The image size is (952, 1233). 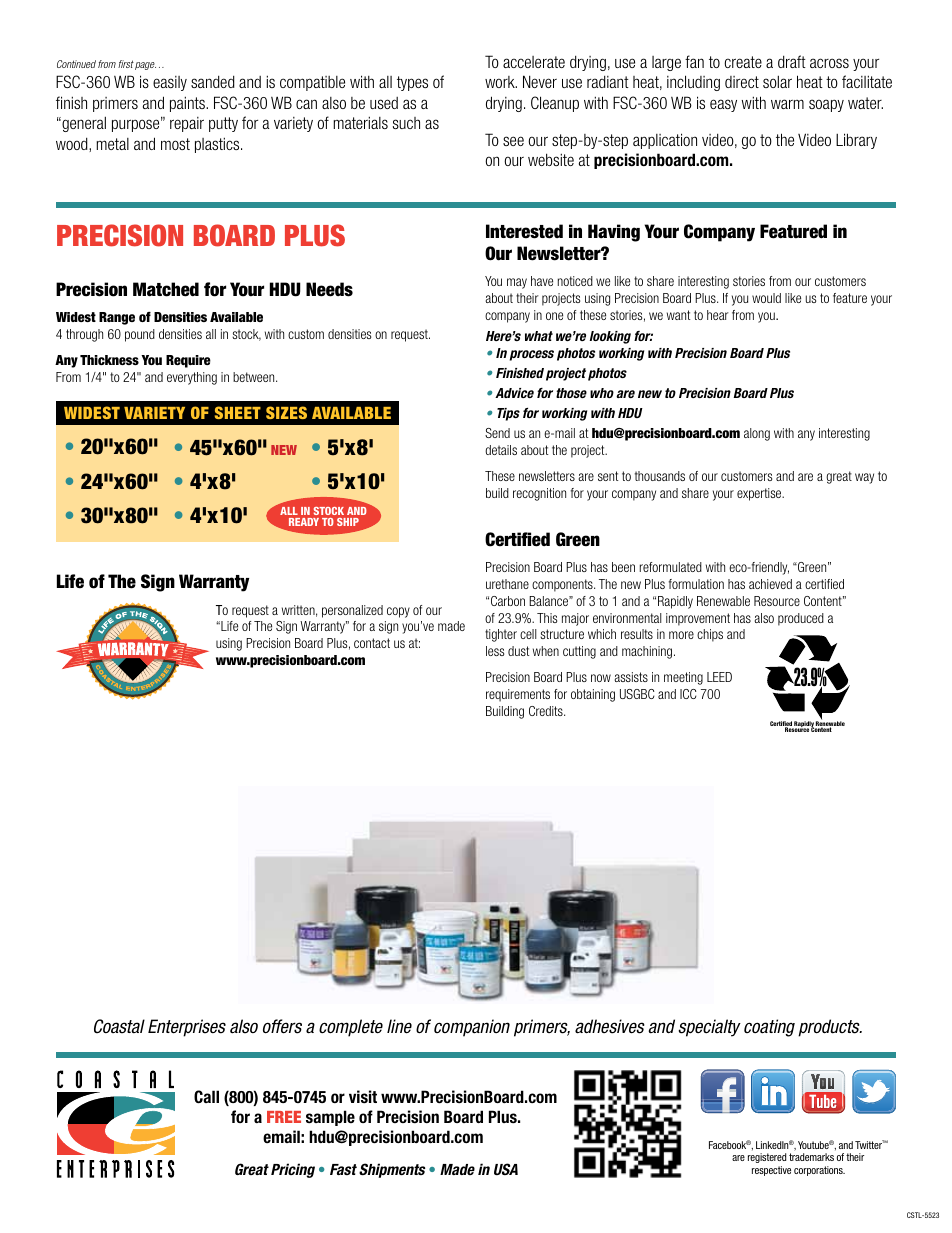 What do you see at coordinates (412, 83) in the document?
I see `types` at bounding box center [412, 83].
